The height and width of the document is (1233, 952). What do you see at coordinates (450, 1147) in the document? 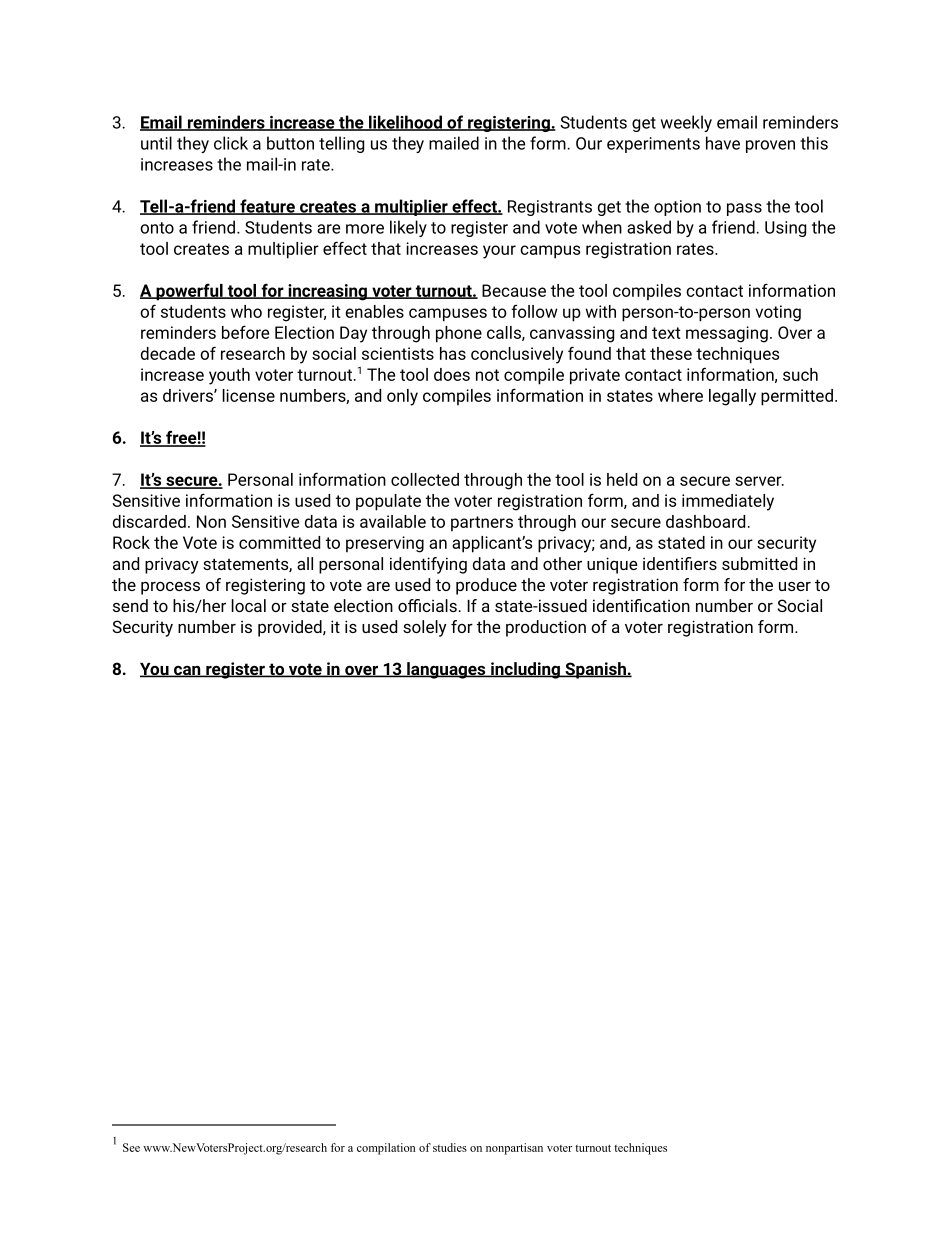
I see `studies` at bounding box center [450, 1147].
